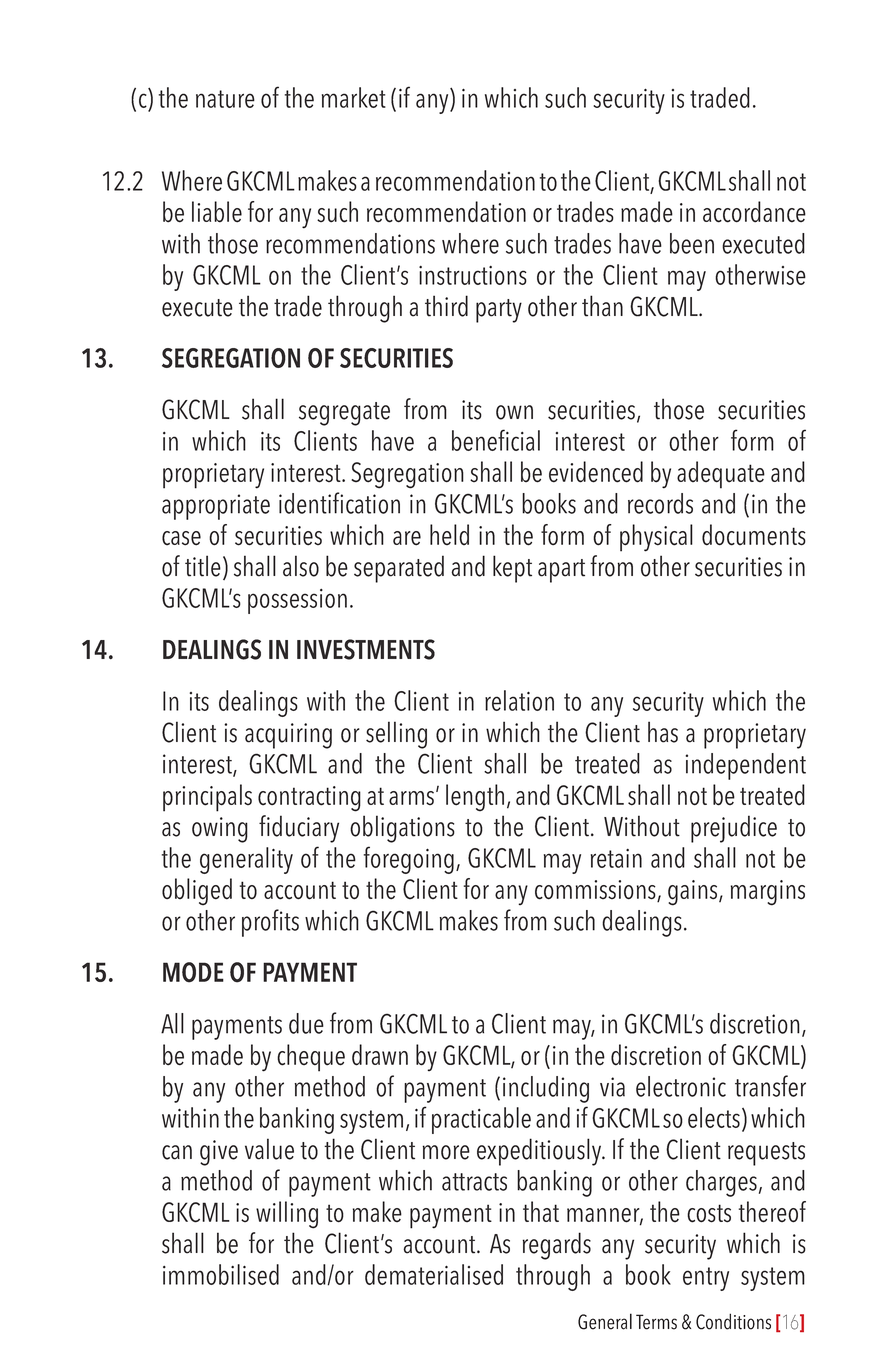  What do you see at coordinates (721, 475) in the page?
I see `adequate` at bounding box center [721, 475].
